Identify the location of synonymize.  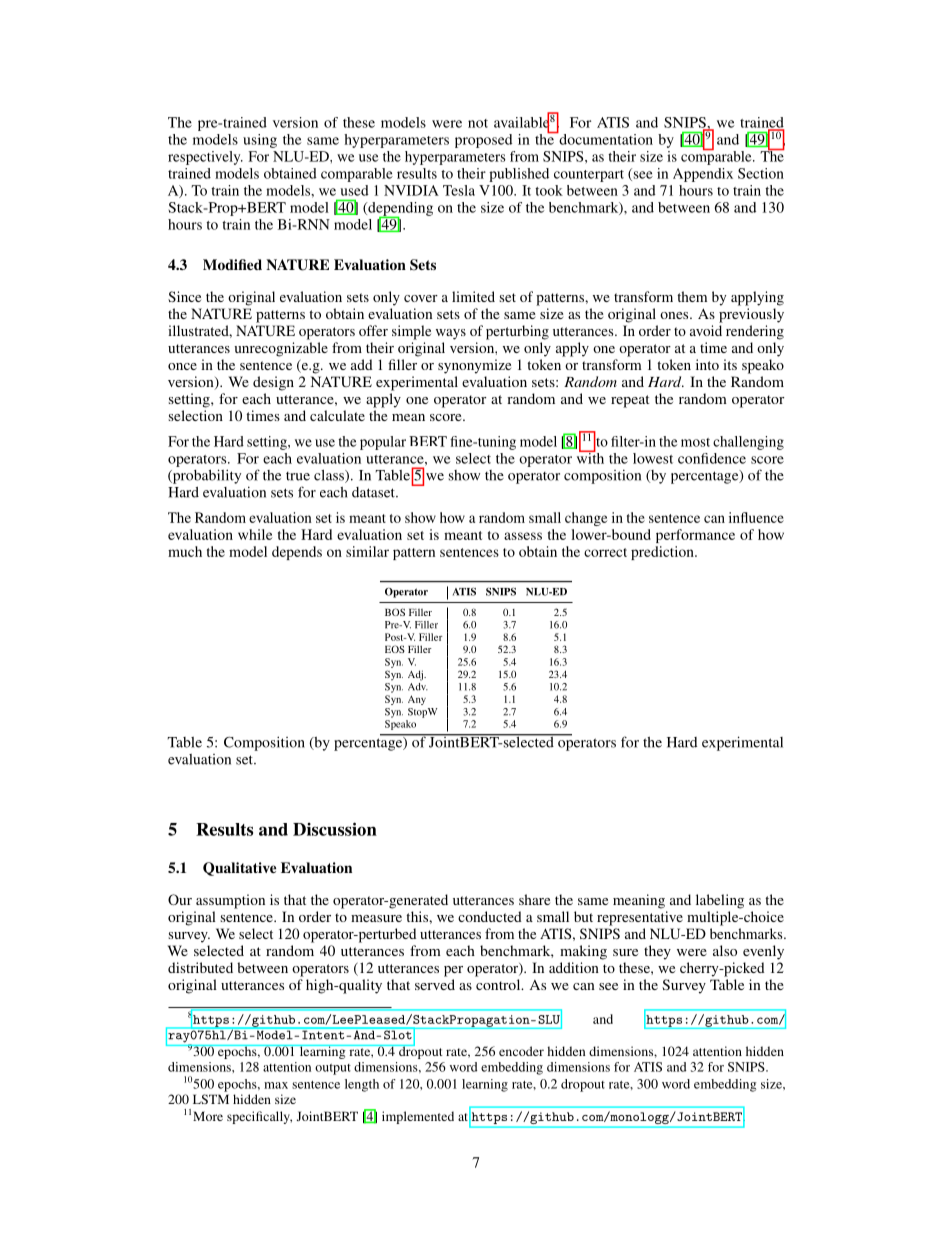
(474, 366).
